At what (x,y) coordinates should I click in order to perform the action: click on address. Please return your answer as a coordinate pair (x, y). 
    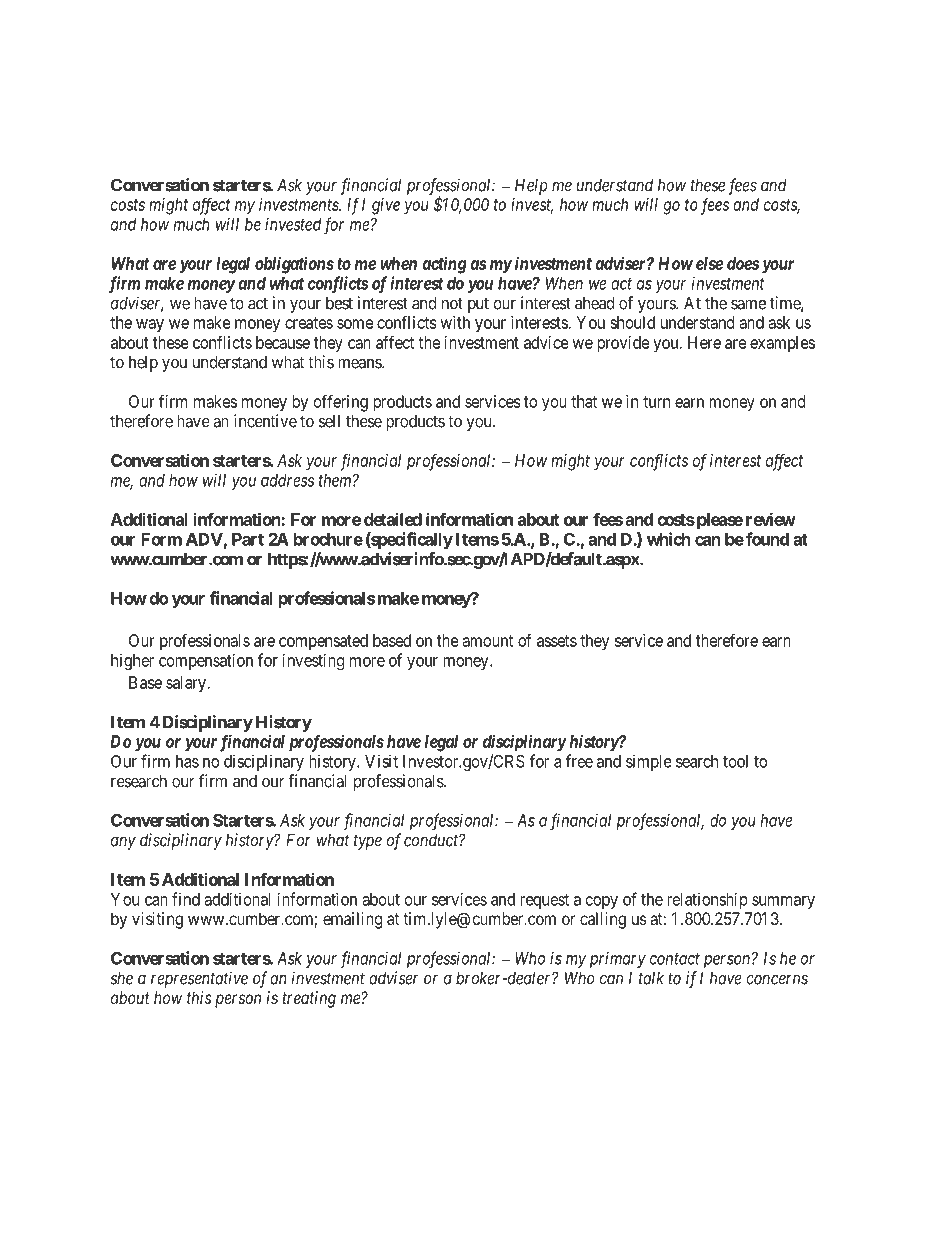
    Looking at the image, I should click on (287, 480).
